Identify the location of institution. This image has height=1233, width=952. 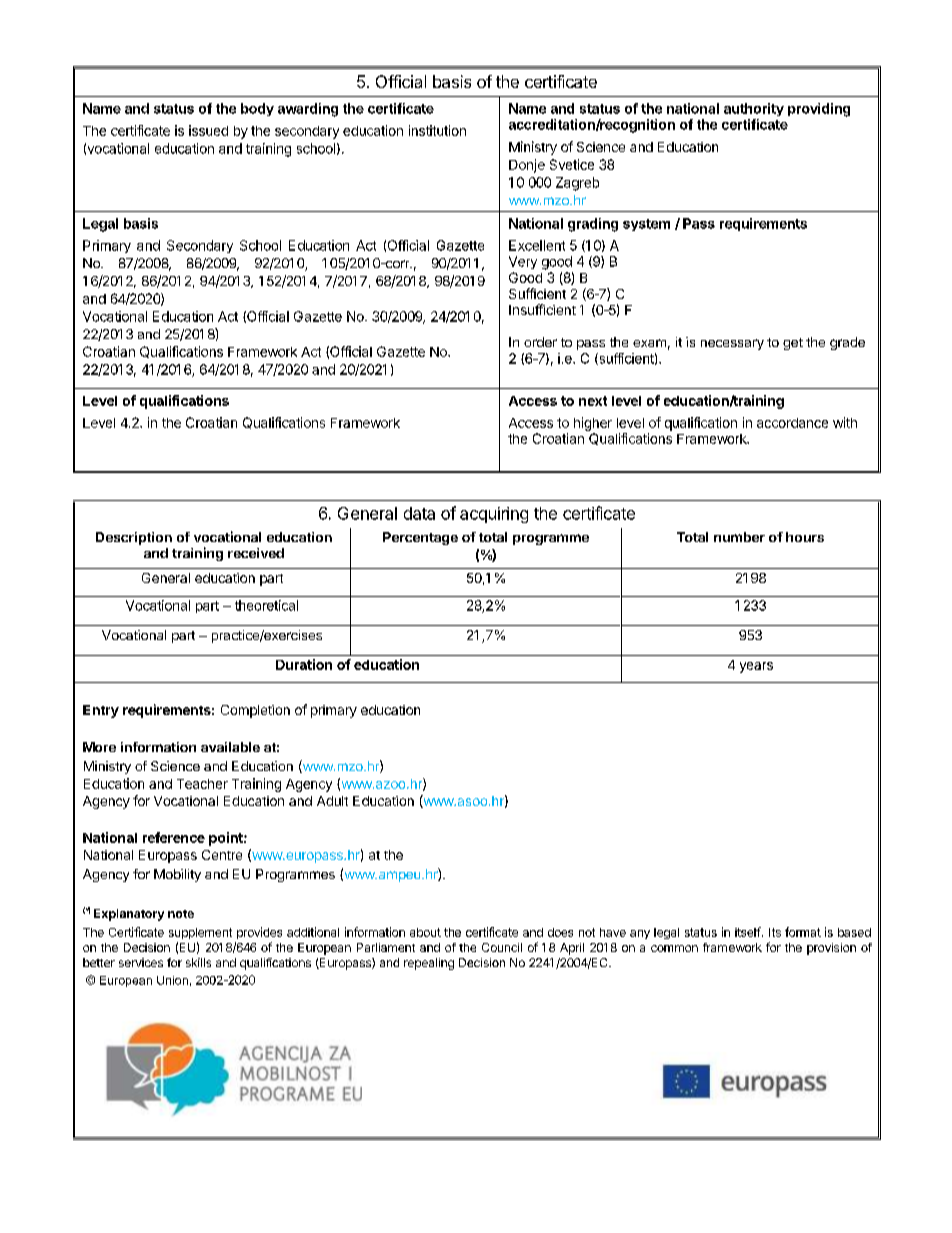
(437, 130).
